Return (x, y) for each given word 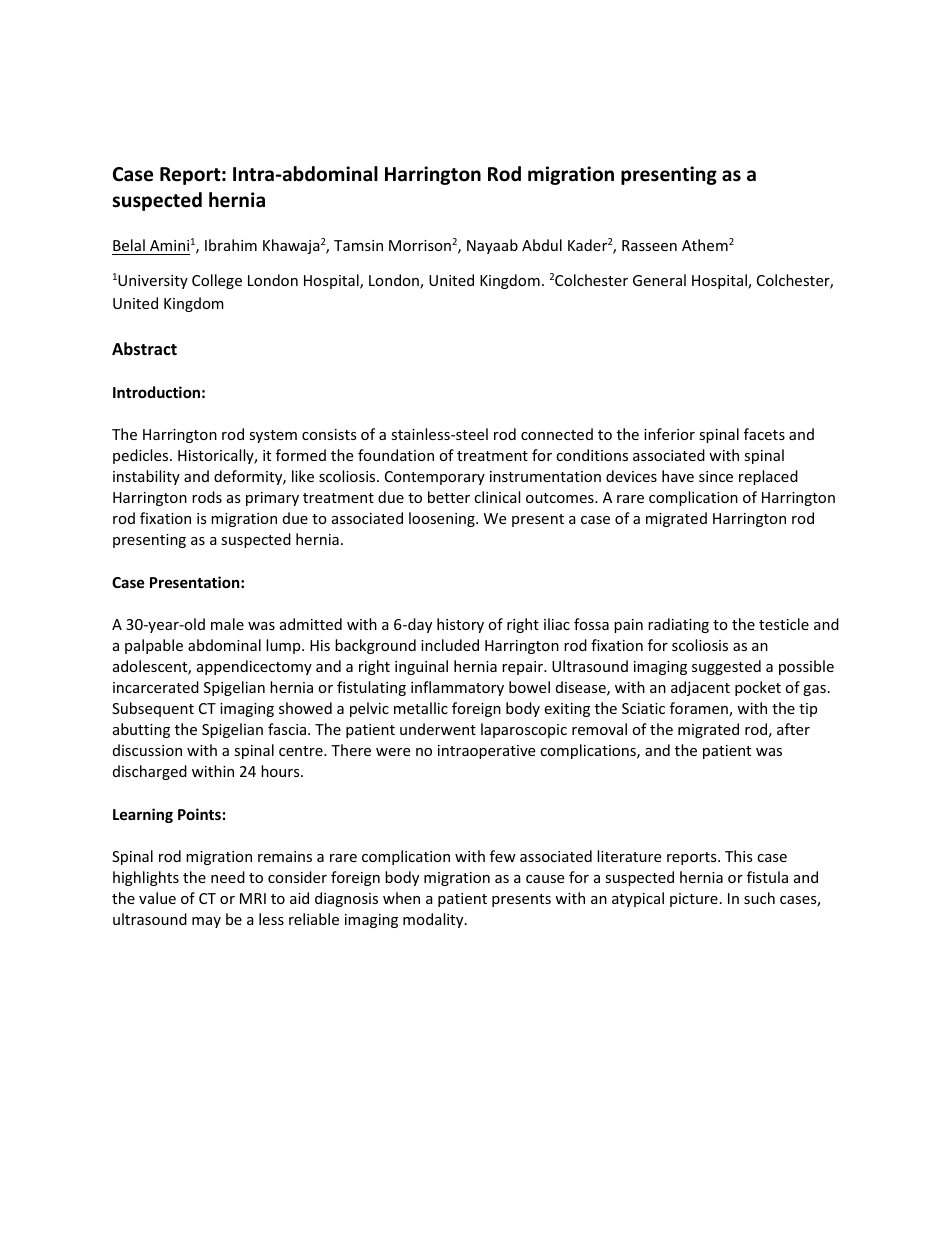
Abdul (542, 245)
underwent (438, 729)
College (217, 281)
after (793, 729)
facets (764, 434)
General (659, 280)
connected (557, 434)
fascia (287, 729)
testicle (784, 624)
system (273, 436)
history (460, 625)
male (227, 624)
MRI (253, 898)
